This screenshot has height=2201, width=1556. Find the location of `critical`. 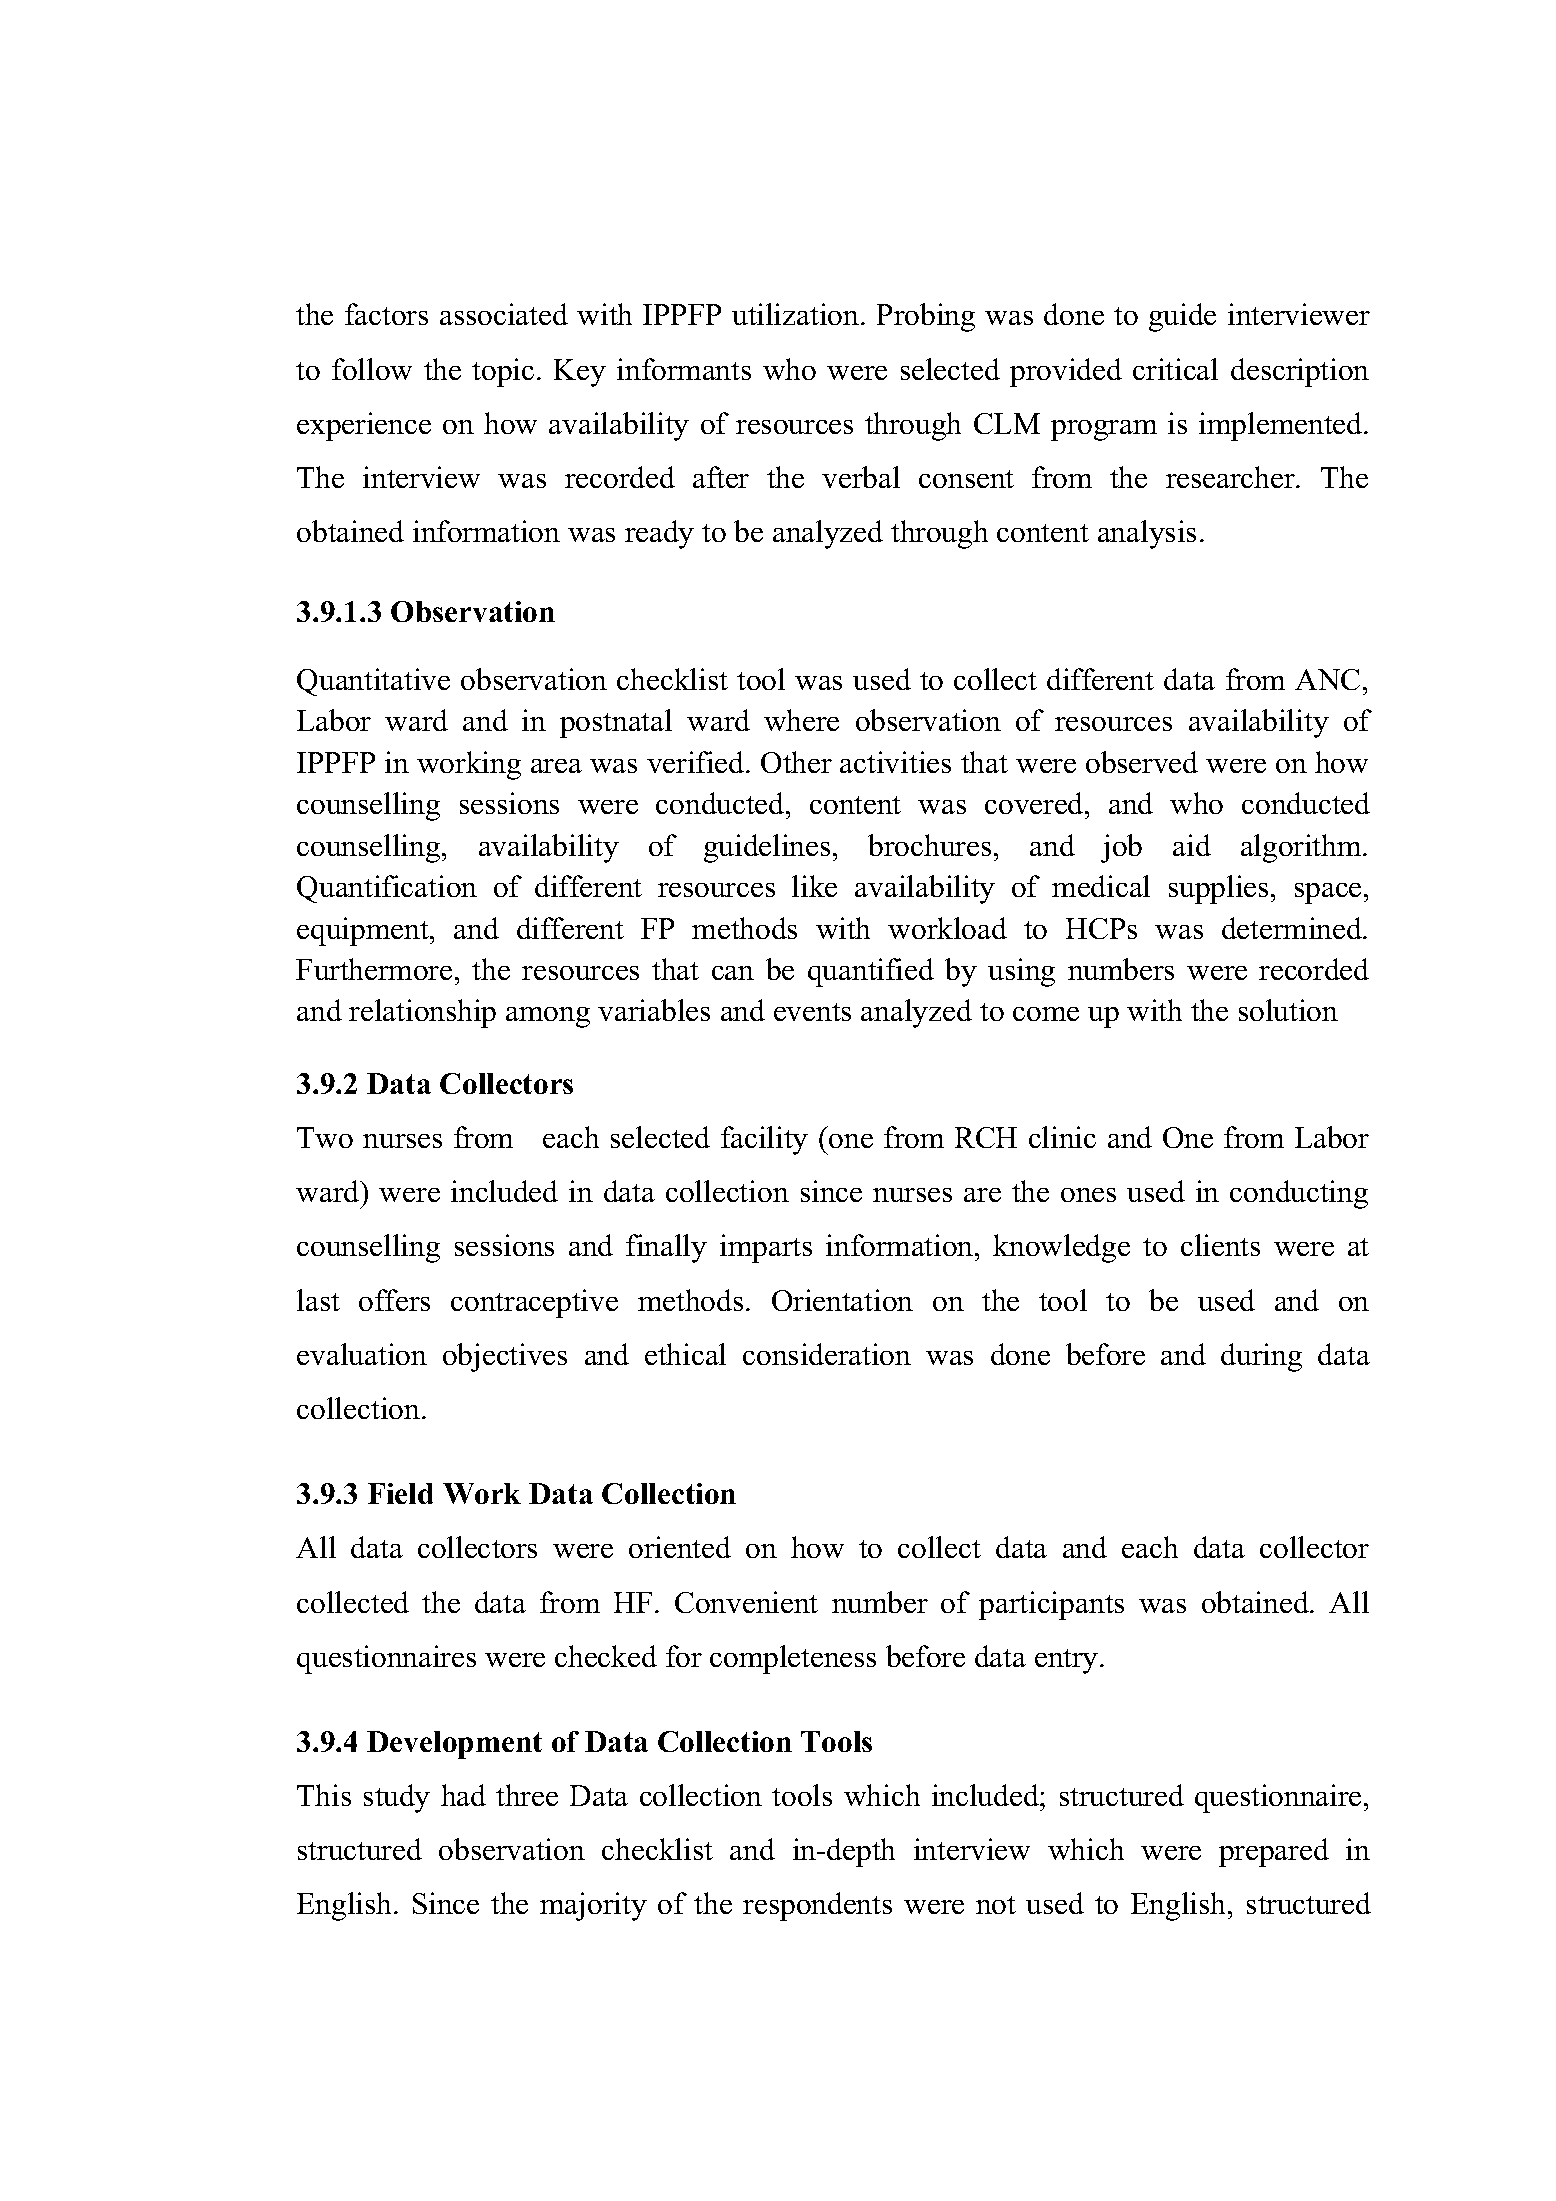

critical is located at coordinates (1175, 369).
